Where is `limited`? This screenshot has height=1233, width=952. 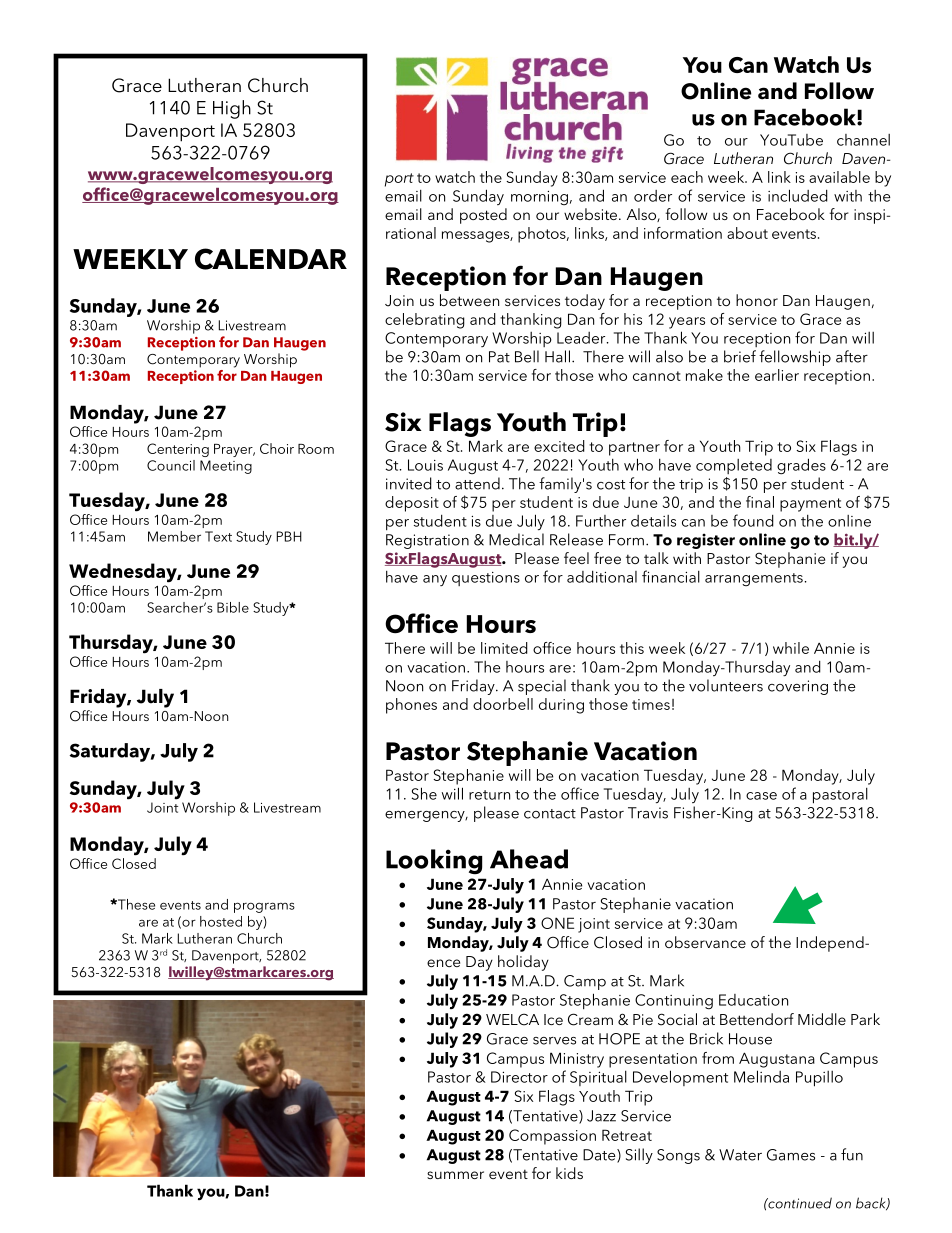 limited is located at coordinates (504, 648).
